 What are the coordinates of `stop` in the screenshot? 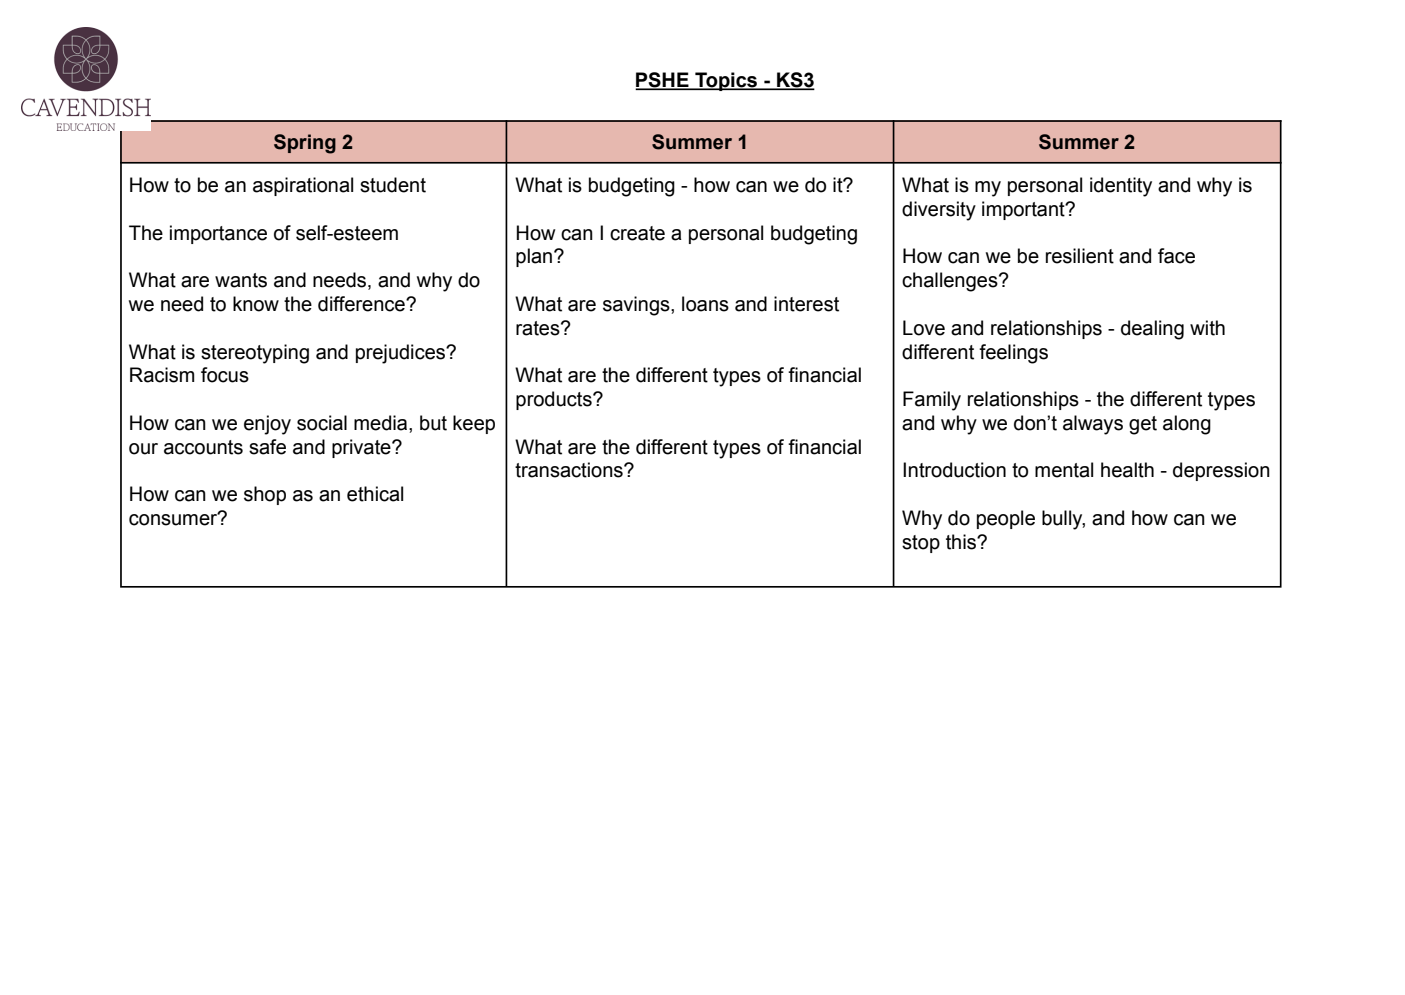 It's located at (921, 544).
